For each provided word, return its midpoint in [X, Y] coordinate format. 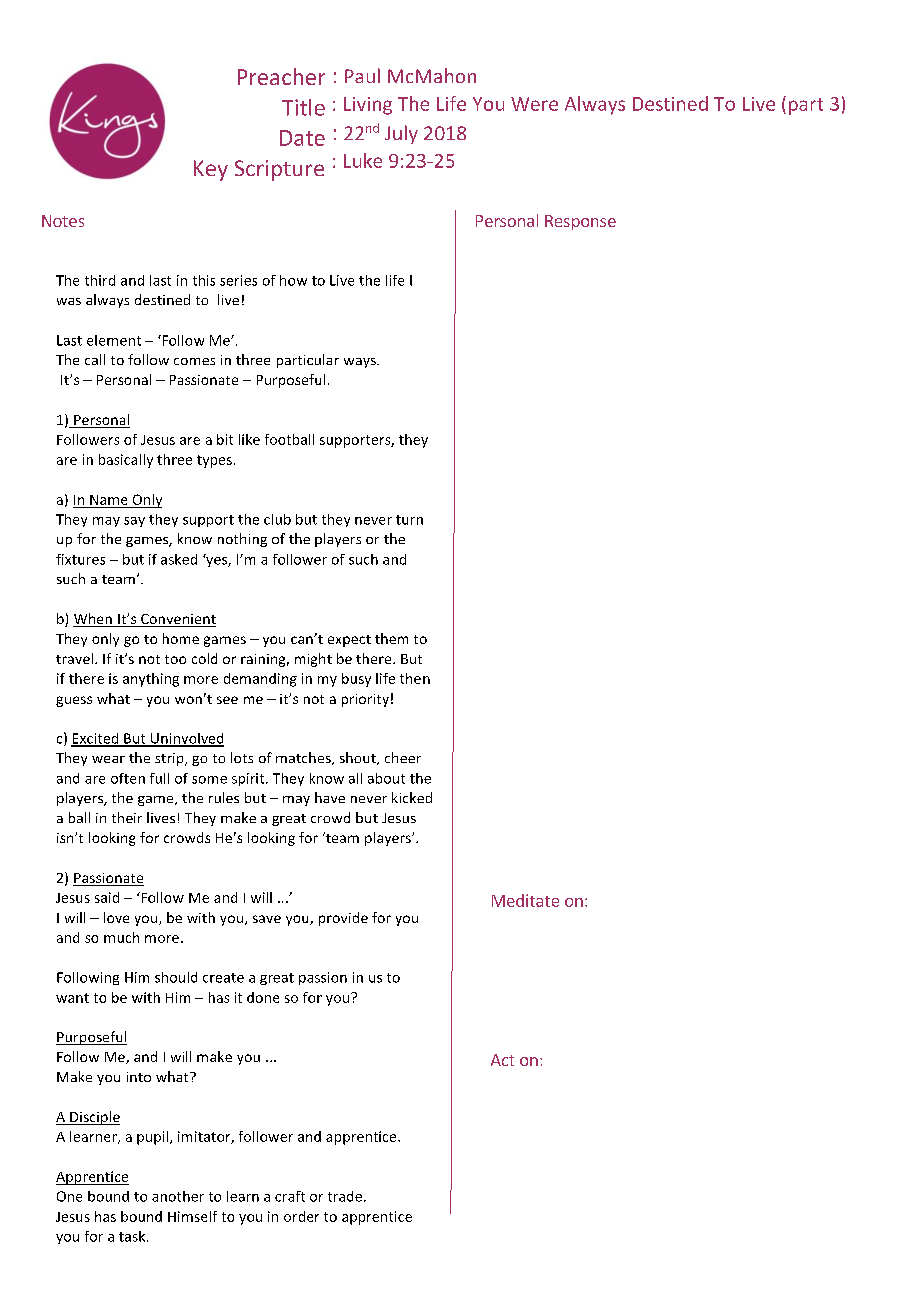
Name [108, 500]
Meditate [525, 900]
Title [303, 107]
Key [211, 170]
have [330, 797]
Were [534, 104]
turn [409, 520]
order [301, 1216]
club [277, 519]
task [133, 1236]
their [127, 817]
